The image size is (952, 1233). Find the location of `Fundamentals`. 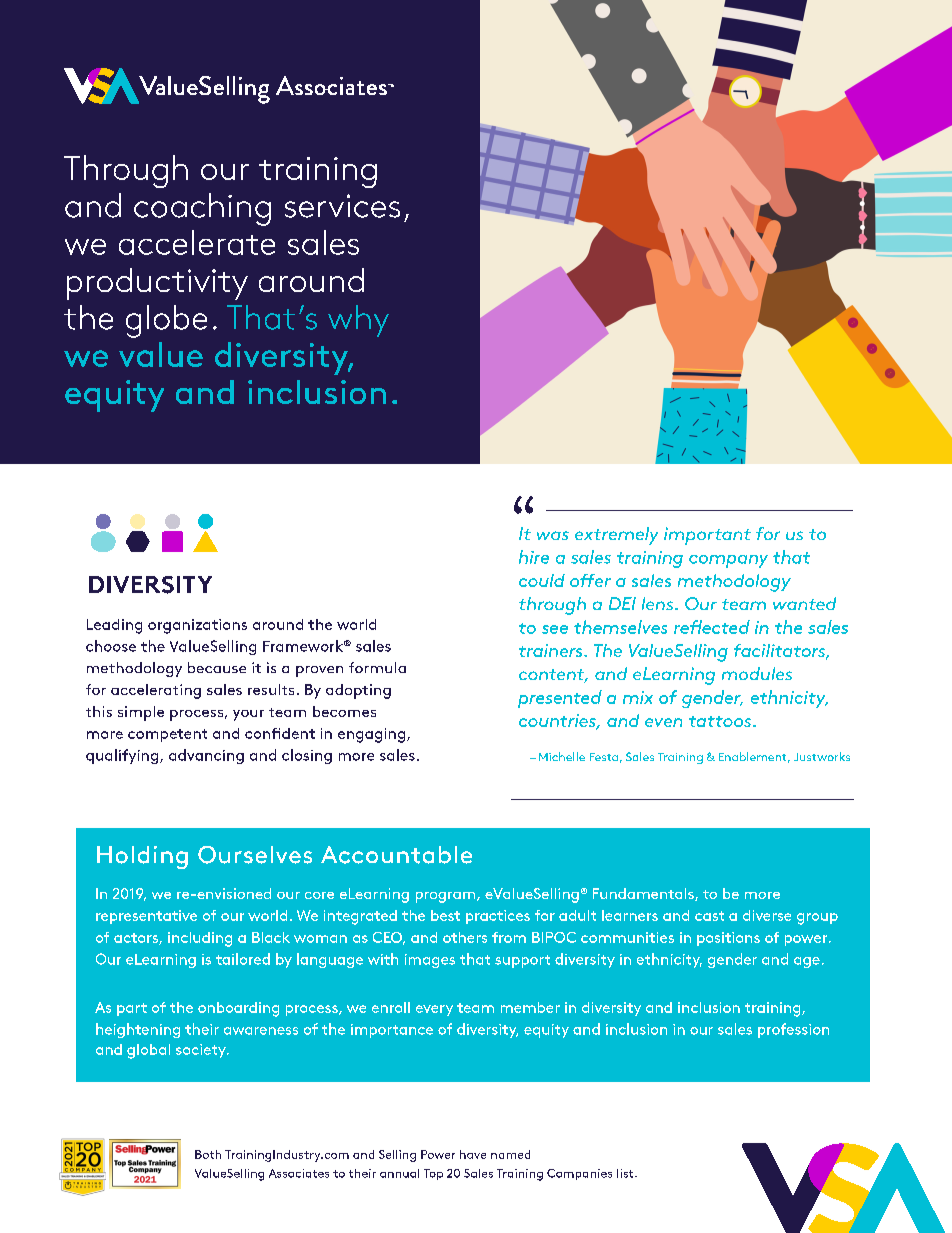

Fundamentals is located at coordinates (644, 894).
